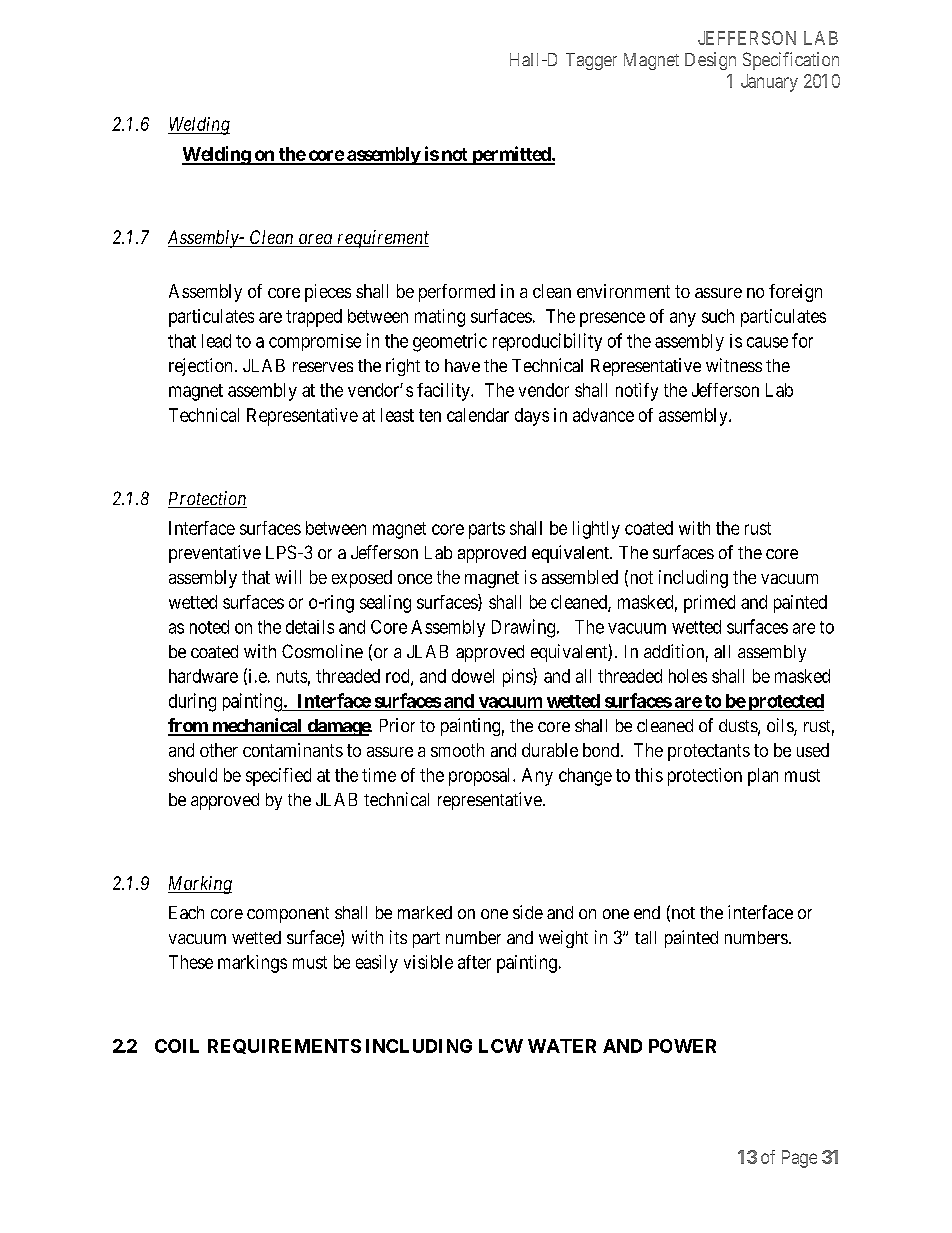 Image resolution: width=952 pixels, height=1233 pixels. Describe the element at coordinates (532, 417) in the image. I see `days` at that location.
